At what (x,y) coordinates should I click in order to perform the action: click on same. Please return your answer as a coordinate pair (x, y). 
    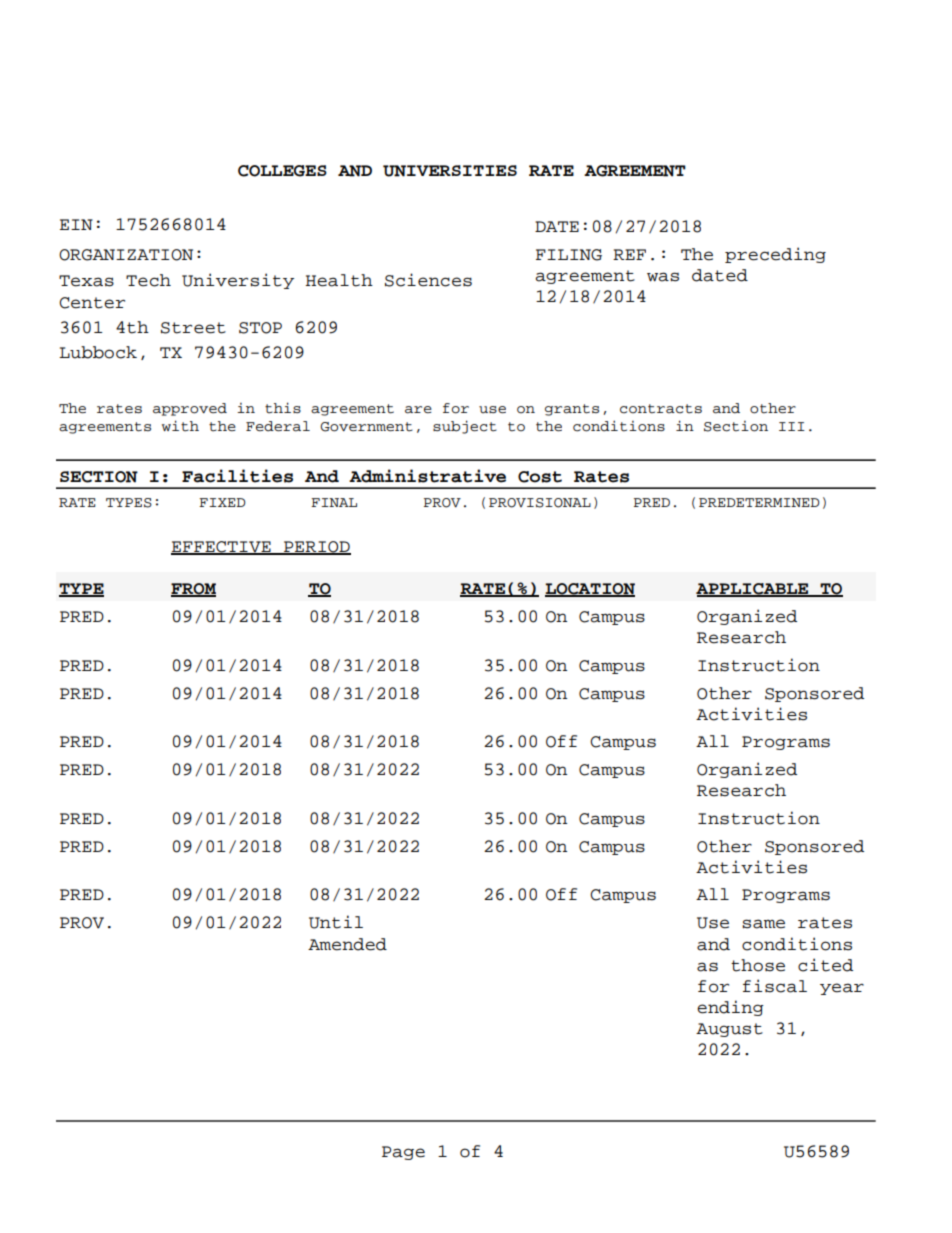
    Looking at the image, I should click on (763, 924).
